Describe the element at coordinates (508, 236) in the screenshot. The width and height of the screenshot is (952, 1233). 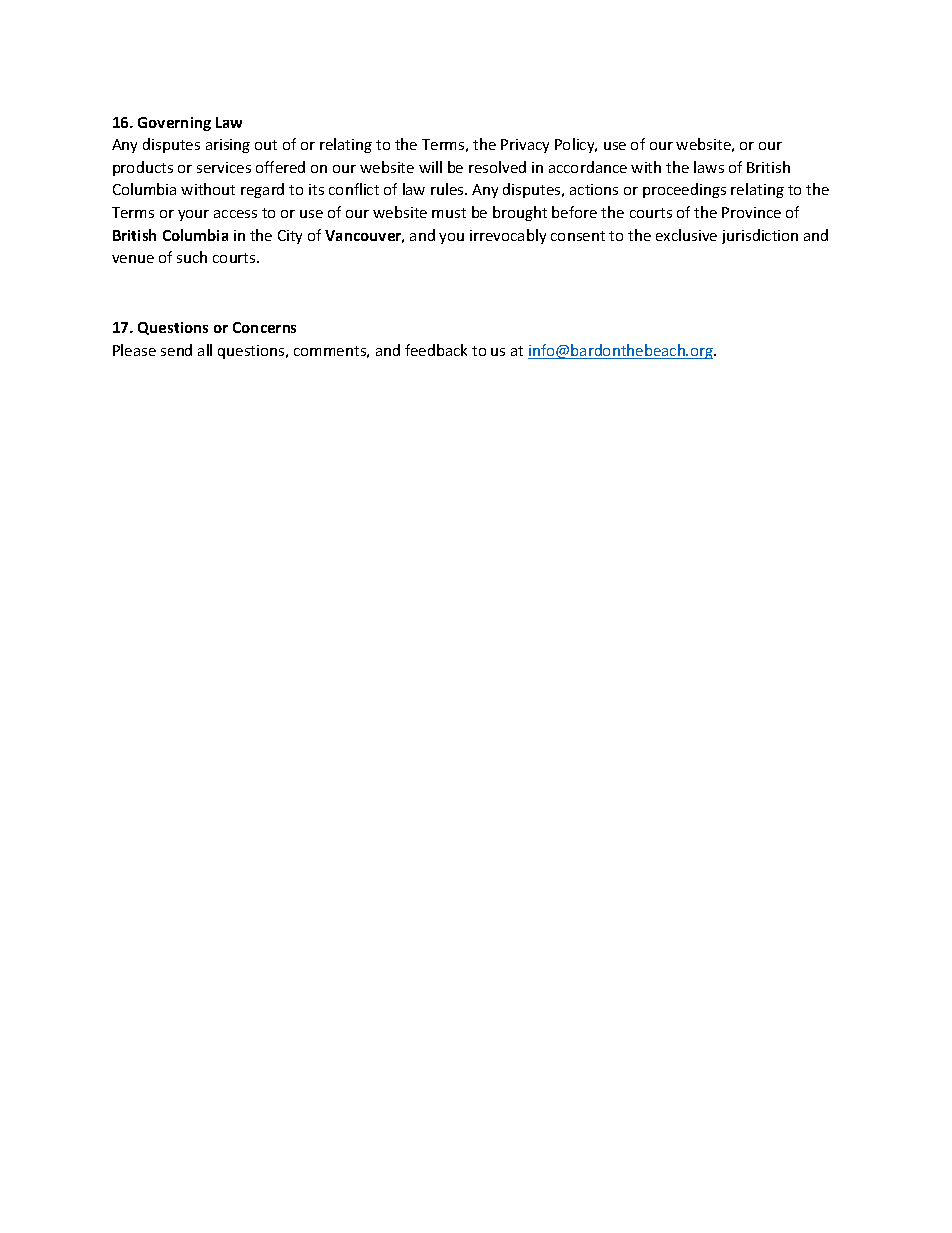
I see `irrevocably` at that location.
